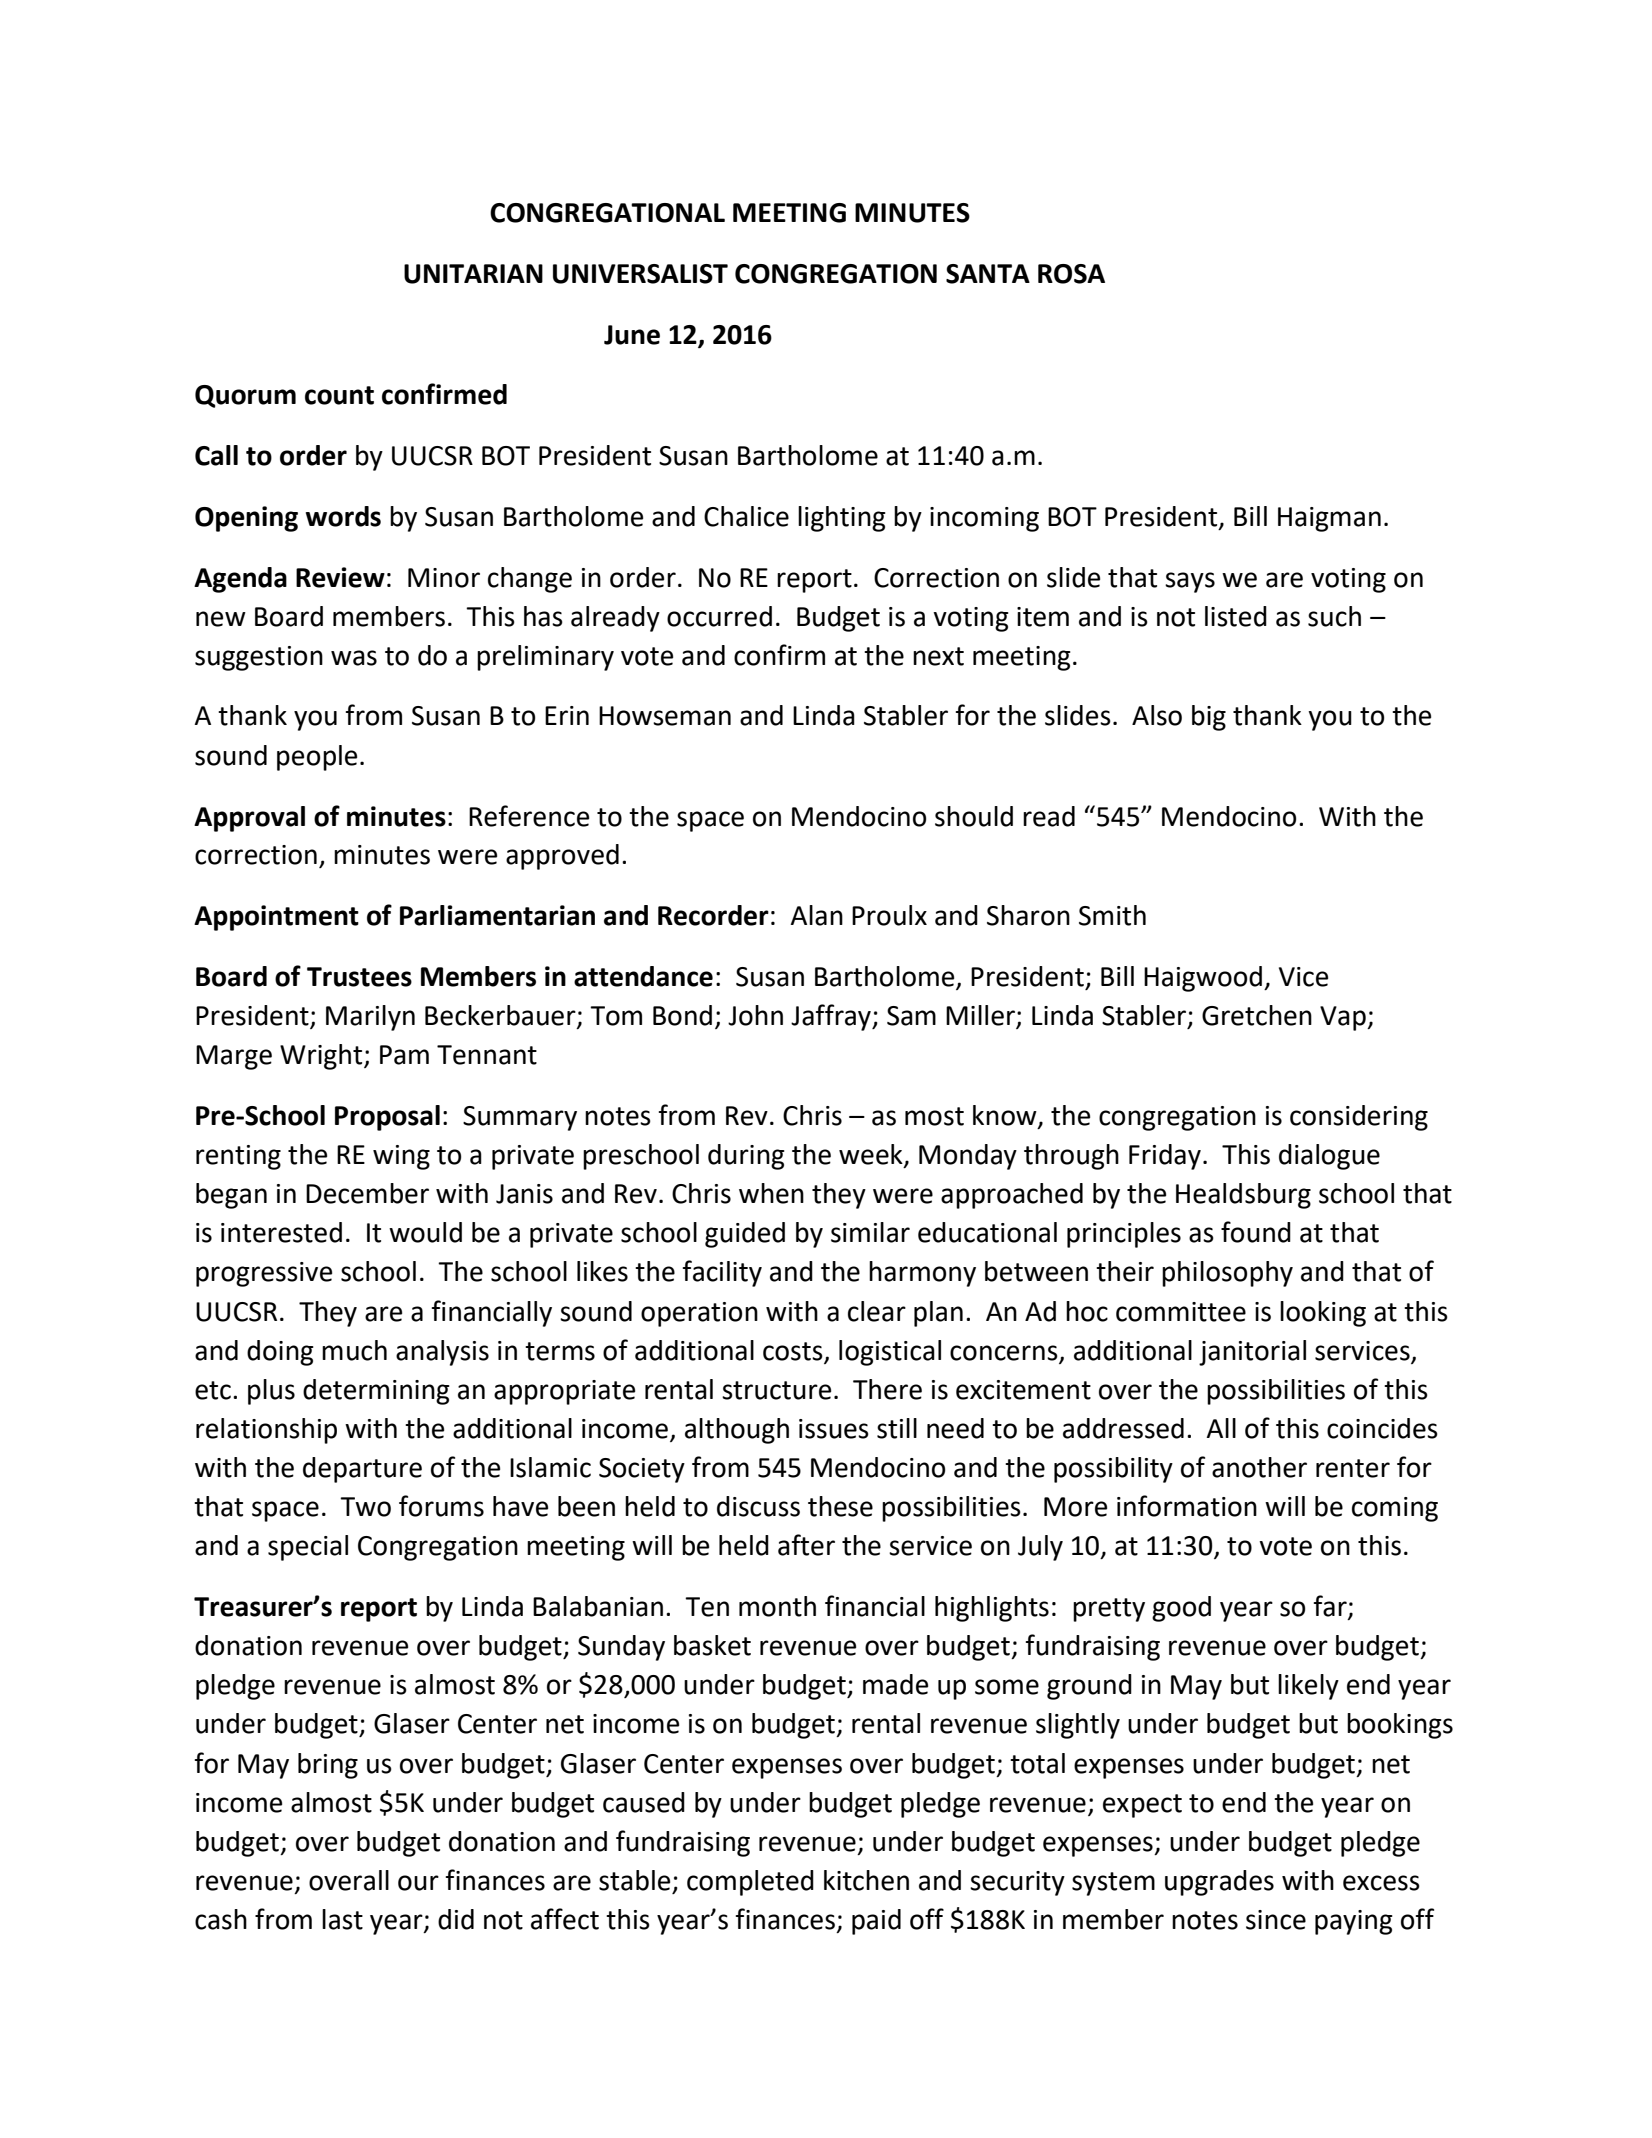 The image size is (1652, 2138). I want to click on our, so click(418, 1883).
